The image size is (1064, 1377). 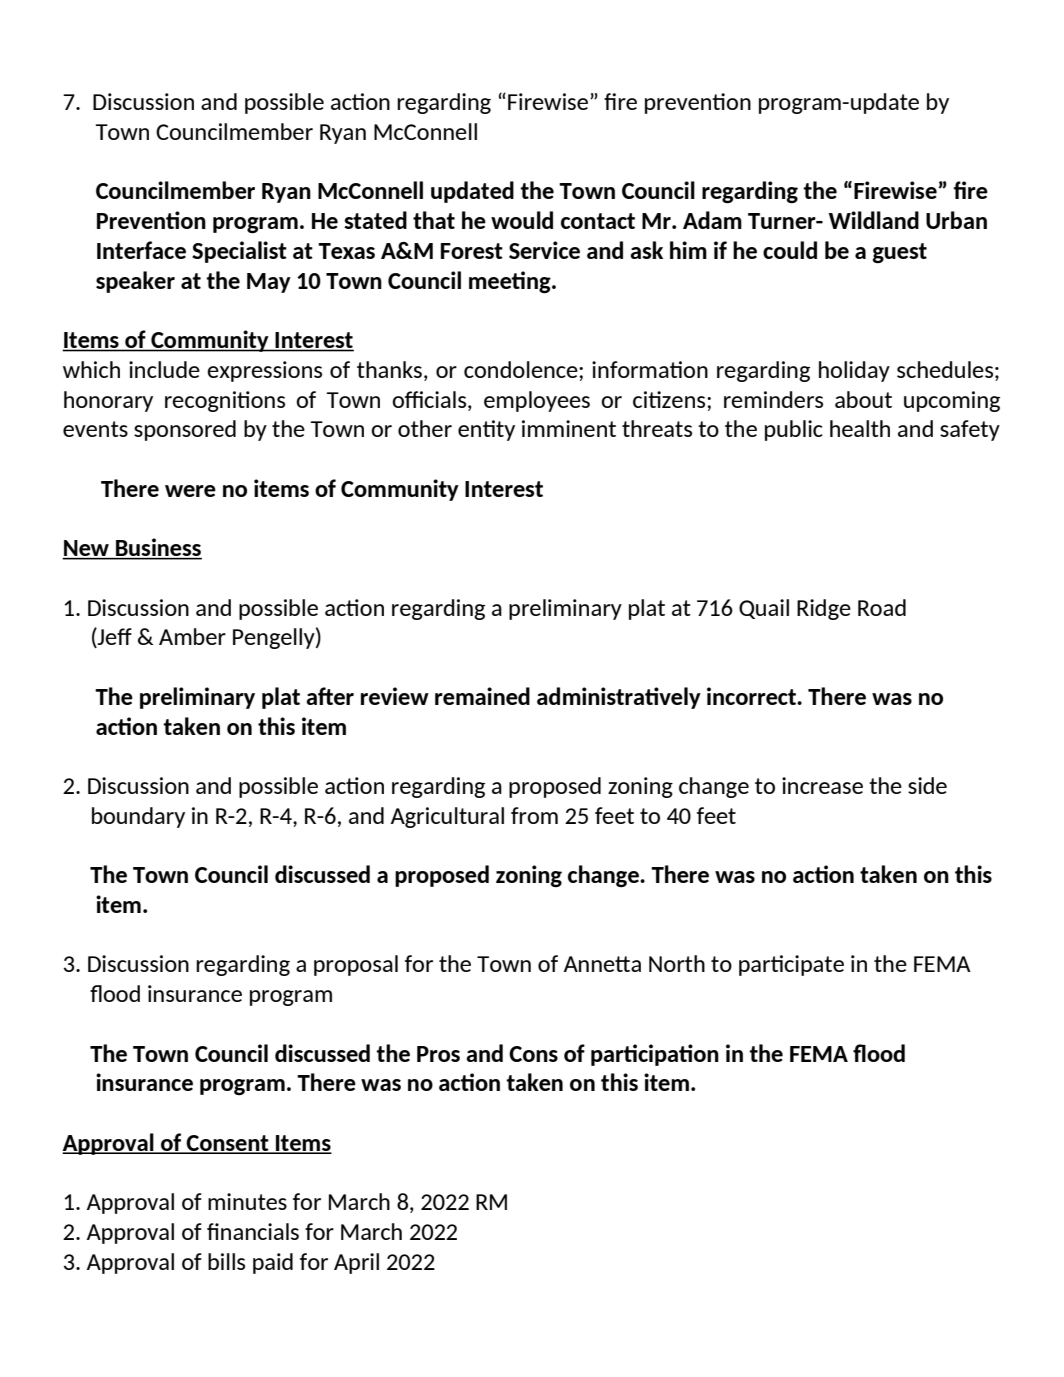 What do you see at coordinates (226, 1261) in the image?
I see `bills` at bounding box center [226, 1261].
